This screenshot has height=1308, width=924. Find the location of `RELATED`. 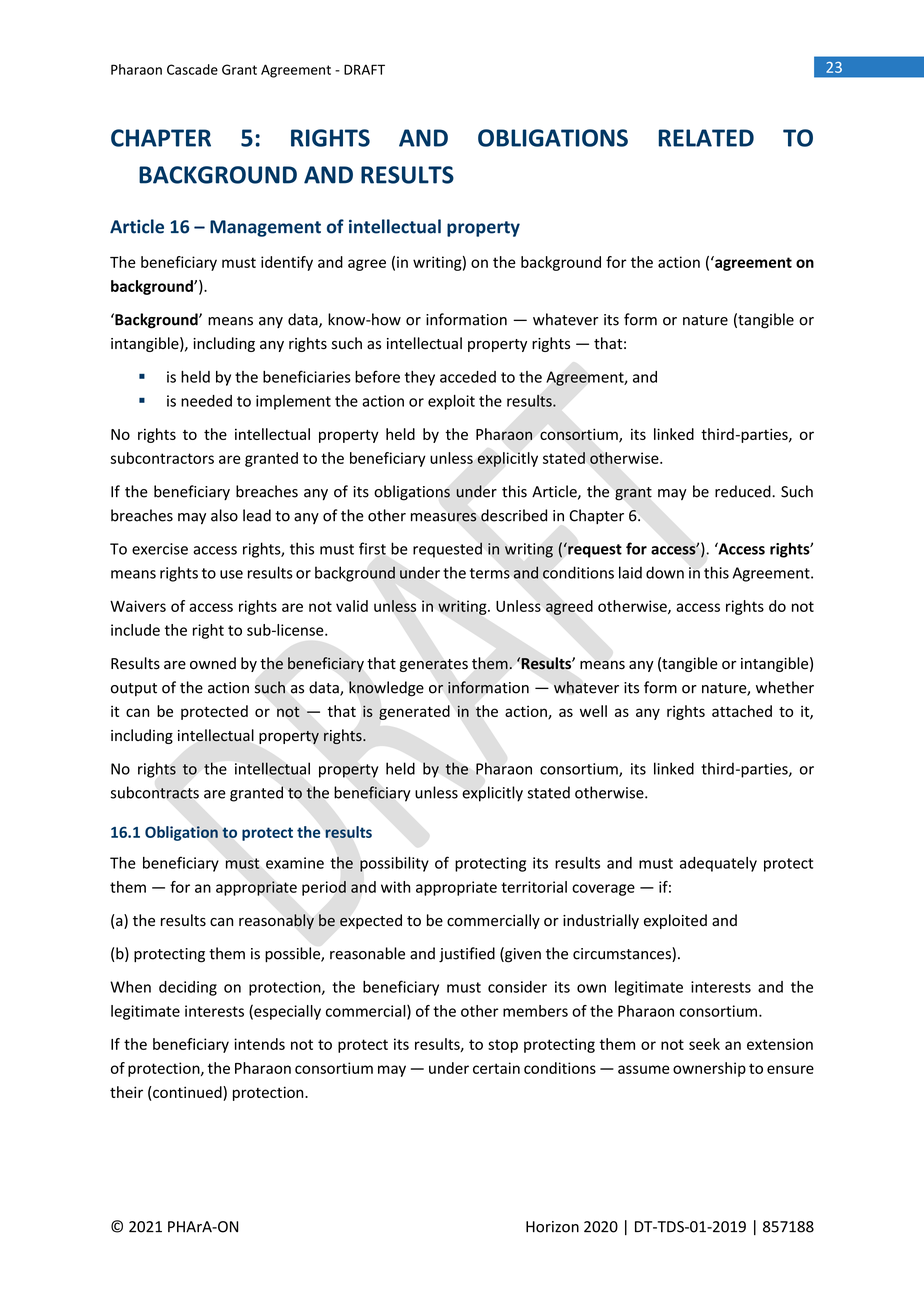

RELATED is located at coordinates (706, 138).
